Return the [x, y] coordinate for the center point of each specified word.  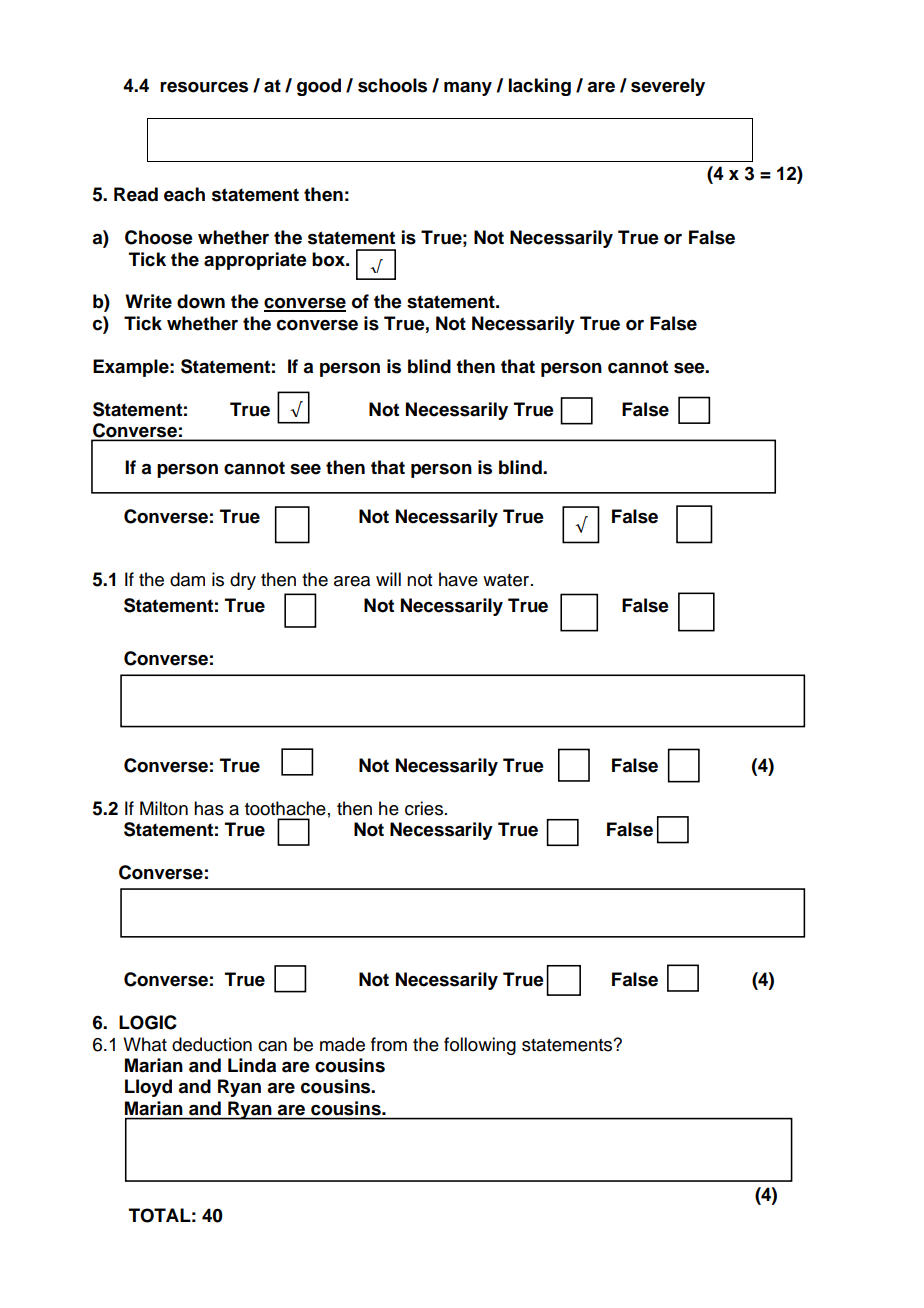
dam [187, 579]
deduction [212, 1044]
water [507, 580]
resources [204, 87]
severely [668, 87]
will [388, 579]
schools [392, 85]
